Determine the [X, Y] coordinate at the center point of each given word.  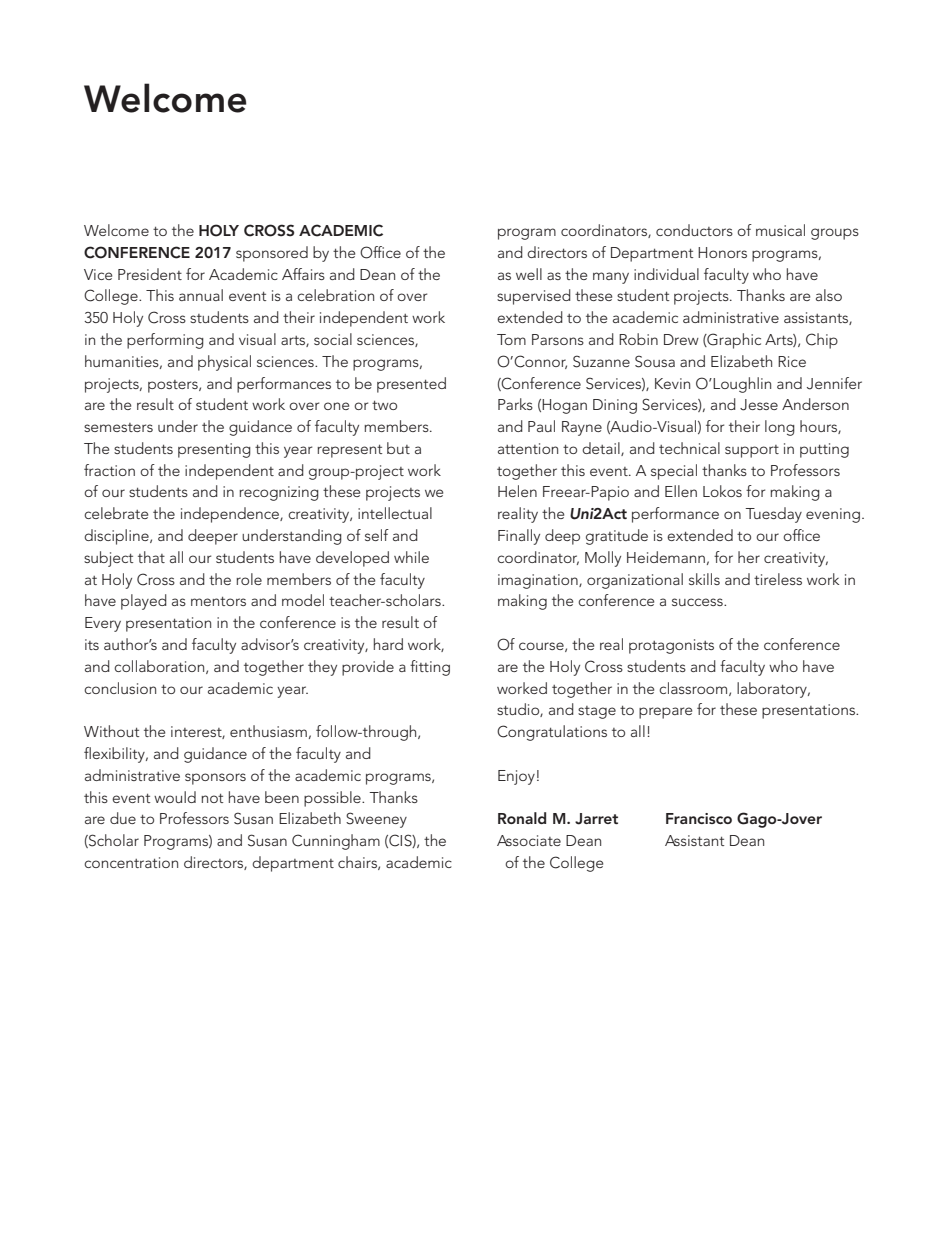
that [151, 557]
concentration [131, 862]
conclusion [120, 688]
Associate [529, 840]
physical [224, 363]
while [411, 557]
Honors [722, 252]
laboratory [773, 690]
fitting [430, 668]
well [529, 274]
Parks [515, 404]
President [150, 274]
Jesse [759, 405]
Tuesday [773, 515]
